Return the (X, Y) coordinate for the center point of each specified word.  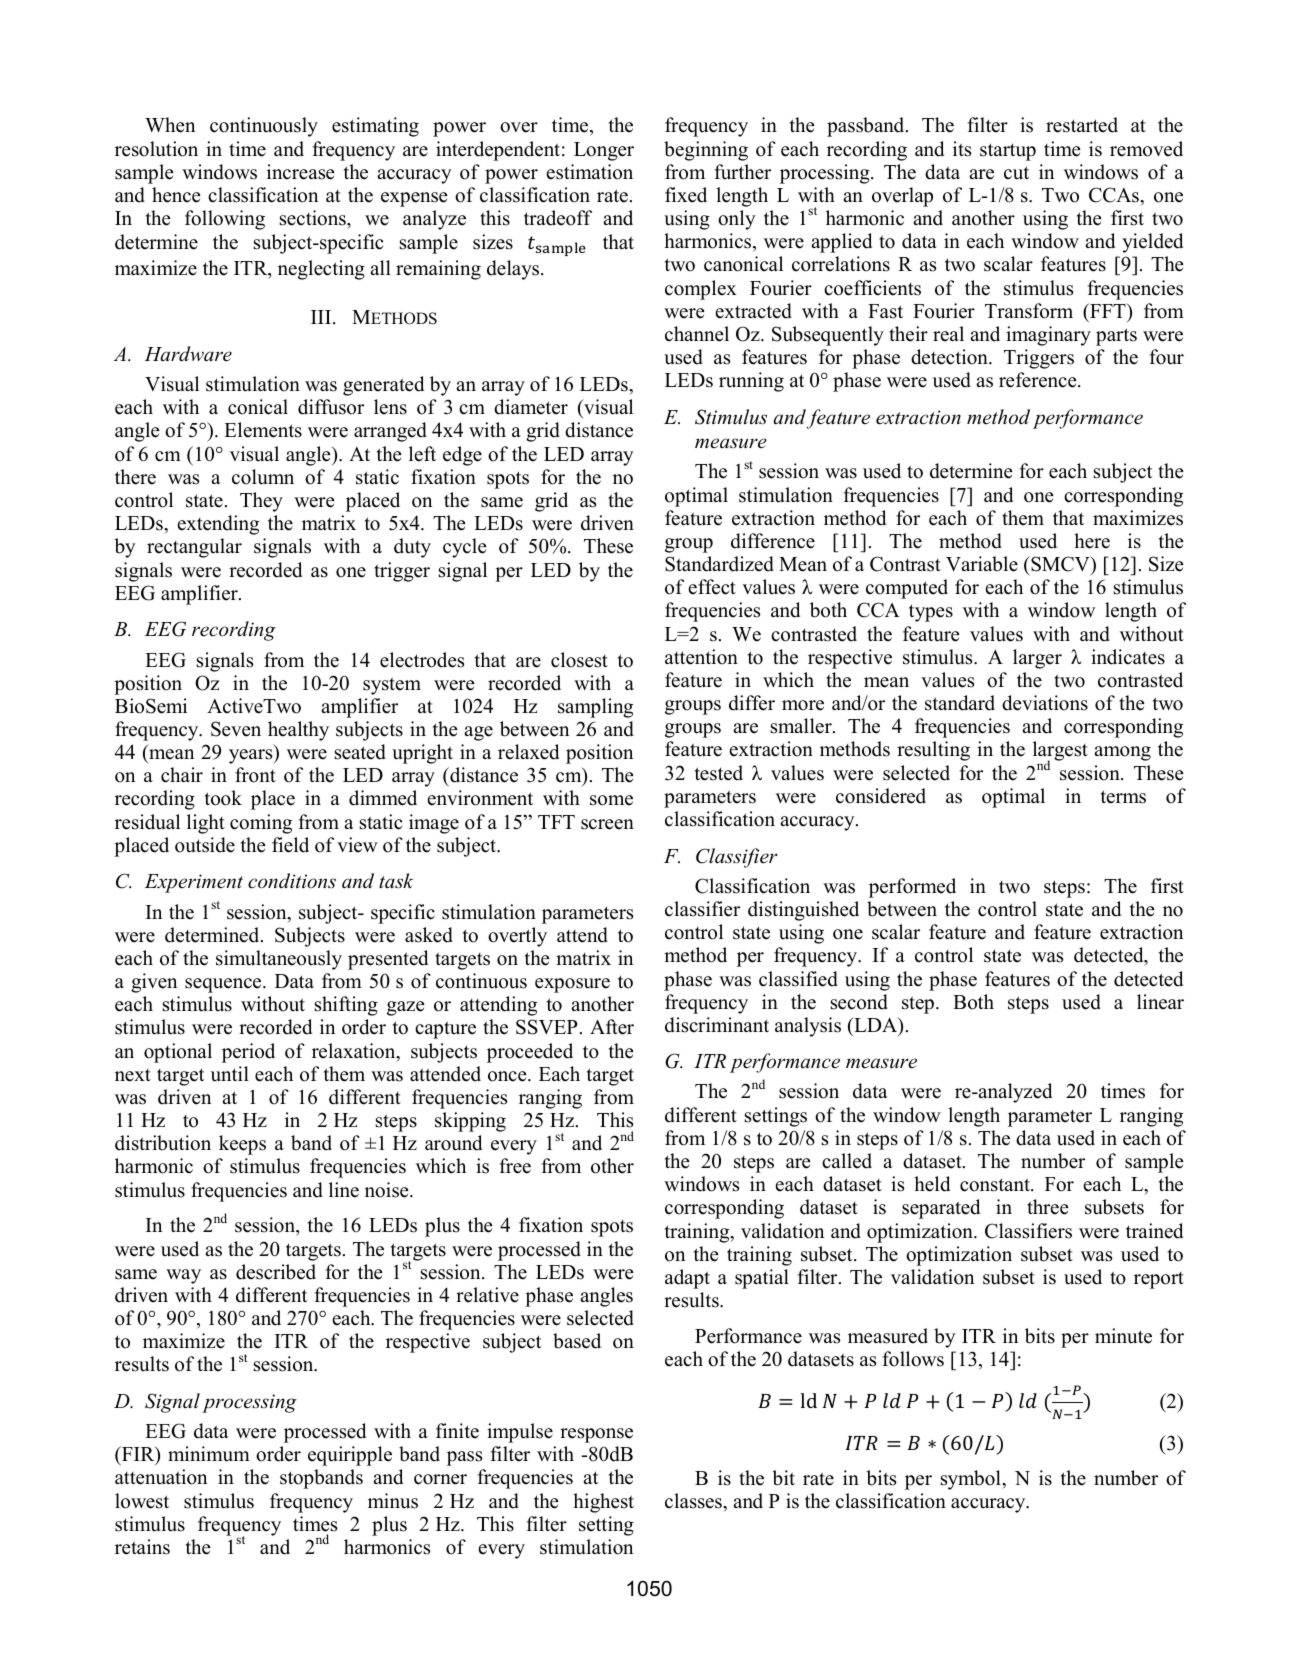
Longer (604, 151)
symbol (972, 1480)
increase (301, 172)
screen (607, 824)
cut (1016, 173)
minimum (209, 1454)
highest (603, 1503)
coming (261, 824)
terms (1123, 797)
